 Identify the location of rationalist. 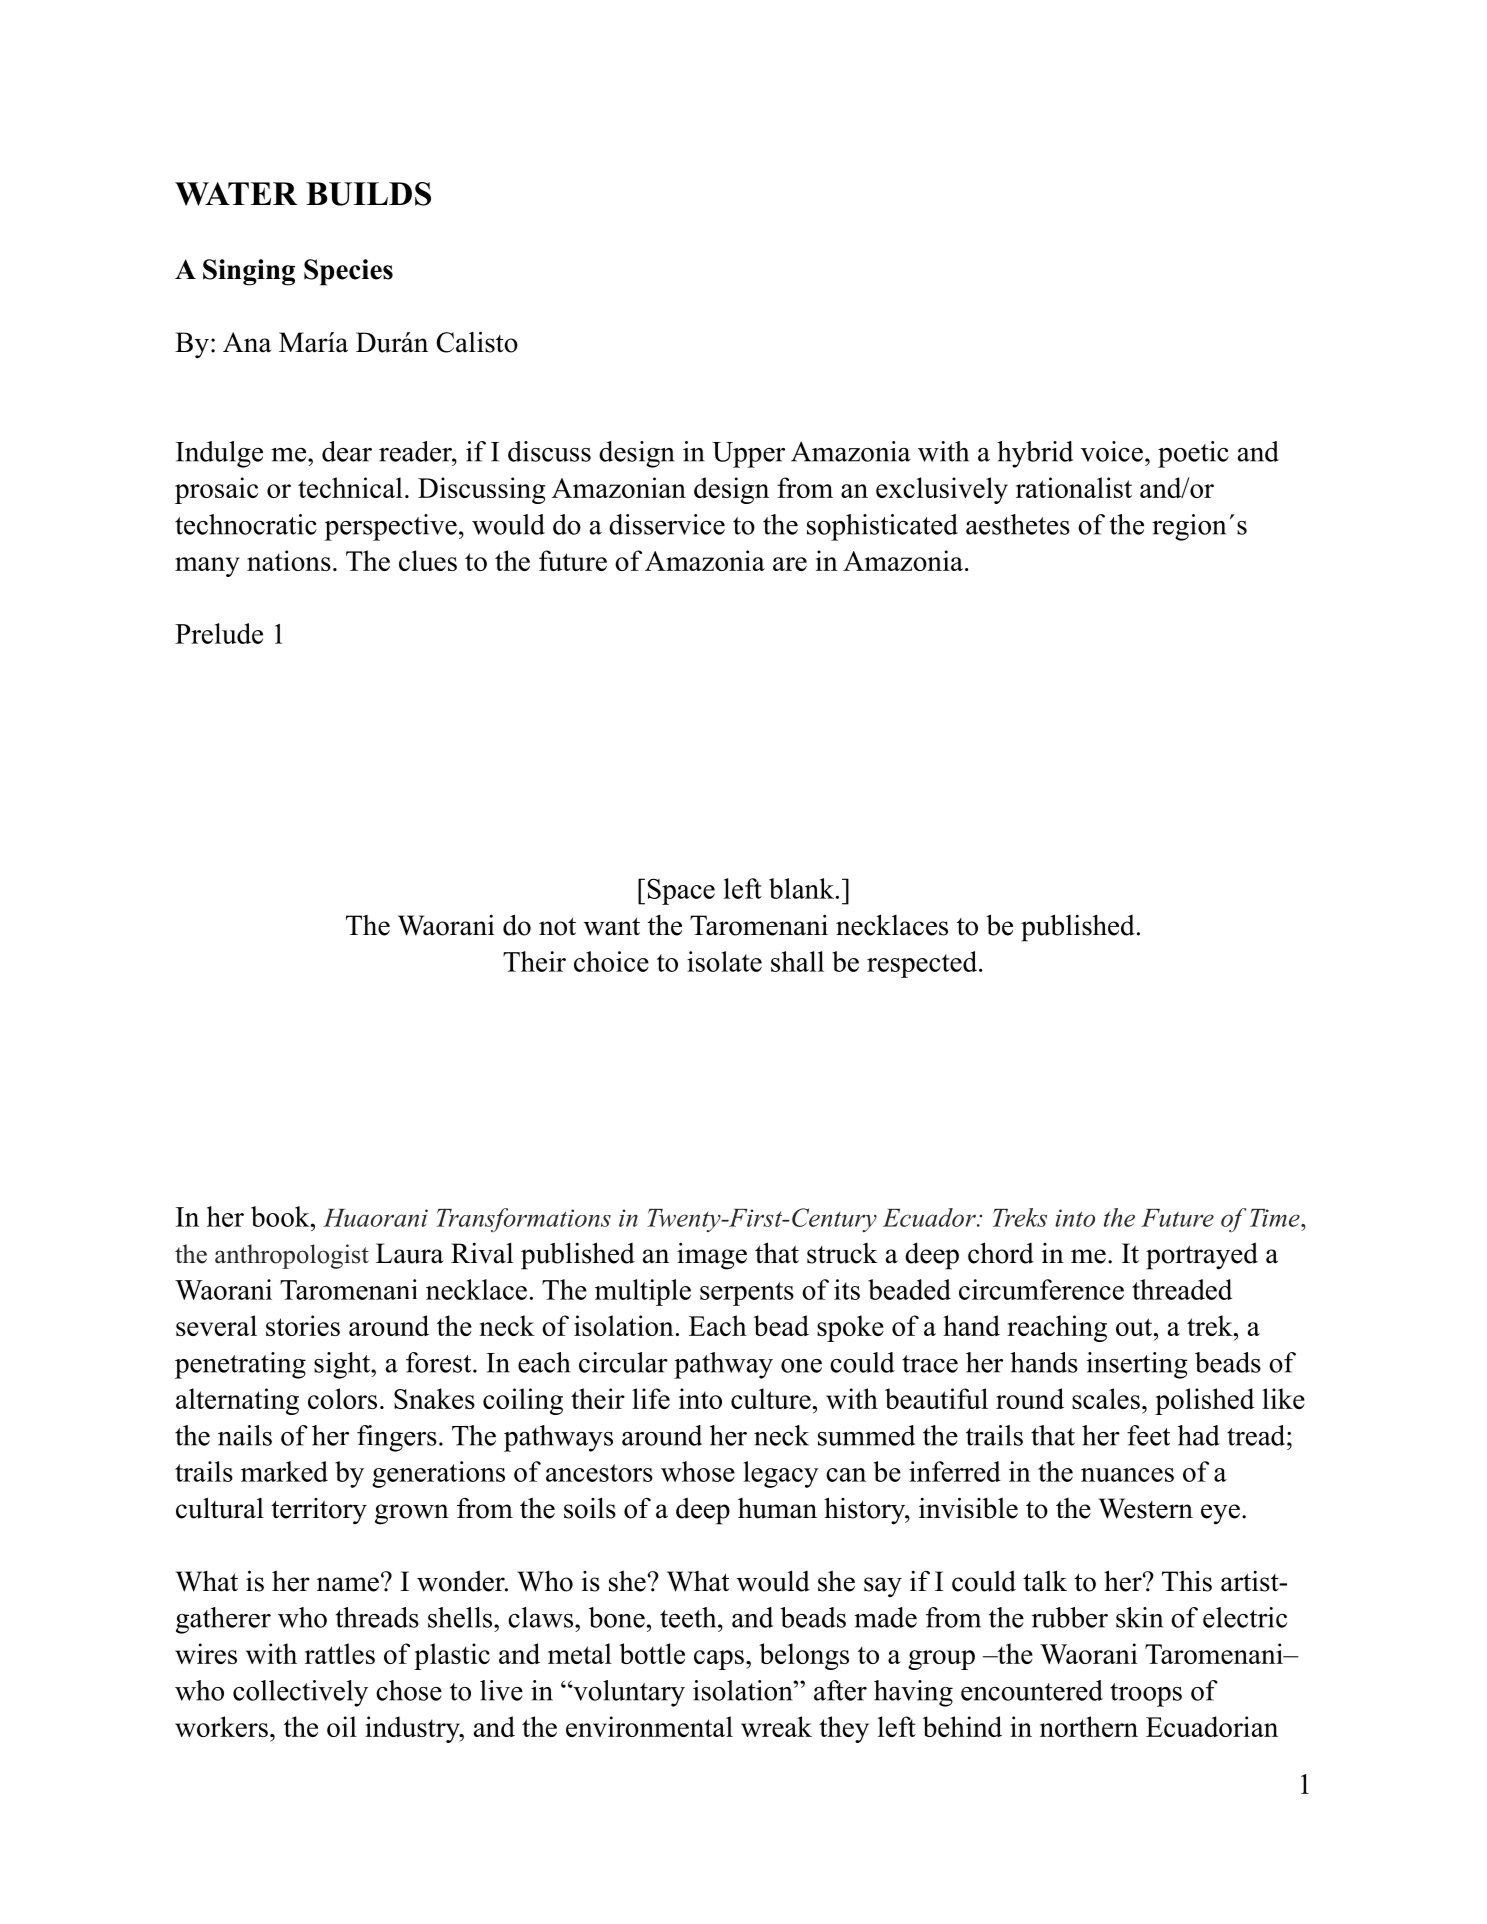
(1074, 487).
